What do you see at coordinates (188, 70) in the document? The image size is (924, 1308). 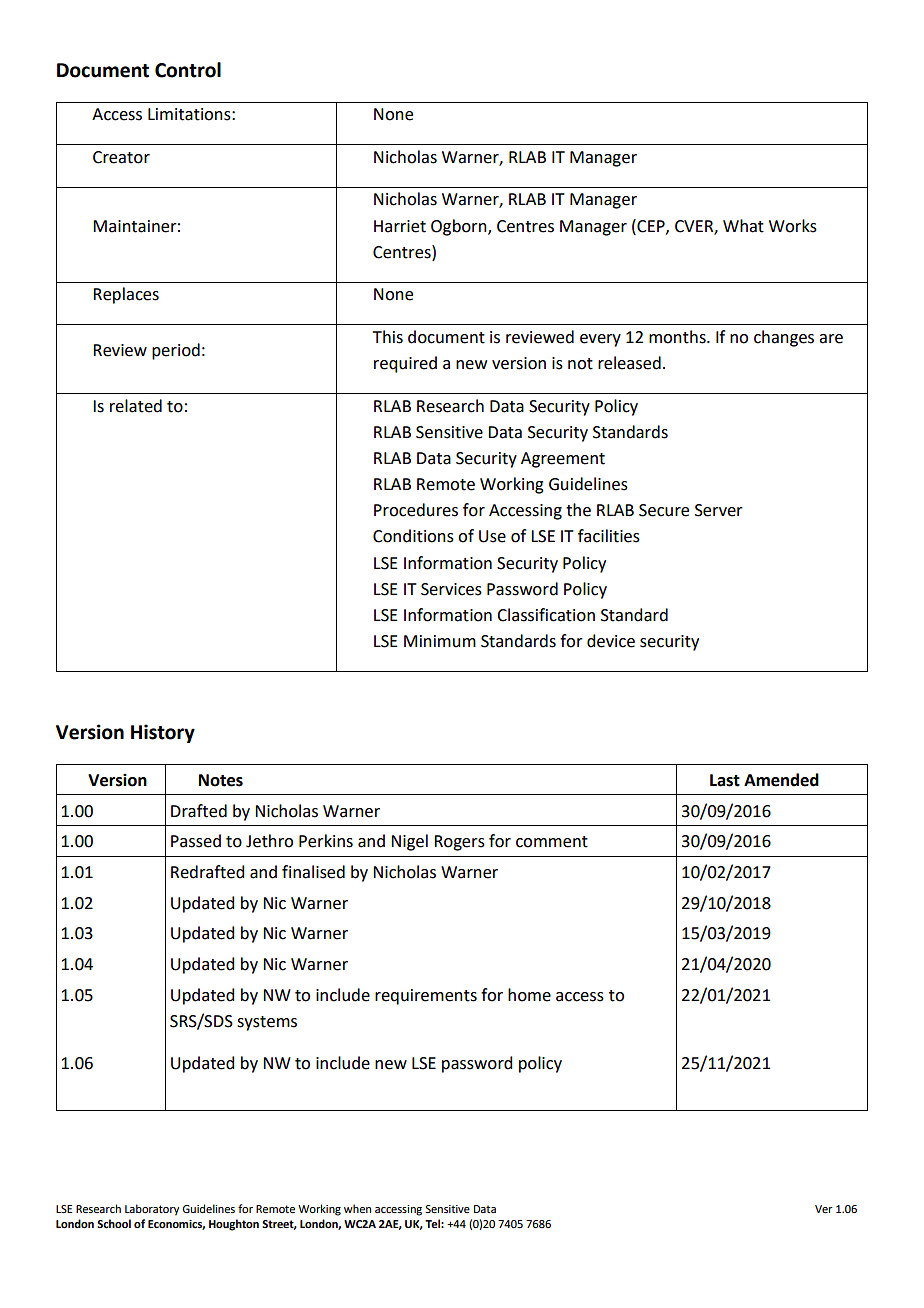 I see `Control` at bounding box center [188, 70].
